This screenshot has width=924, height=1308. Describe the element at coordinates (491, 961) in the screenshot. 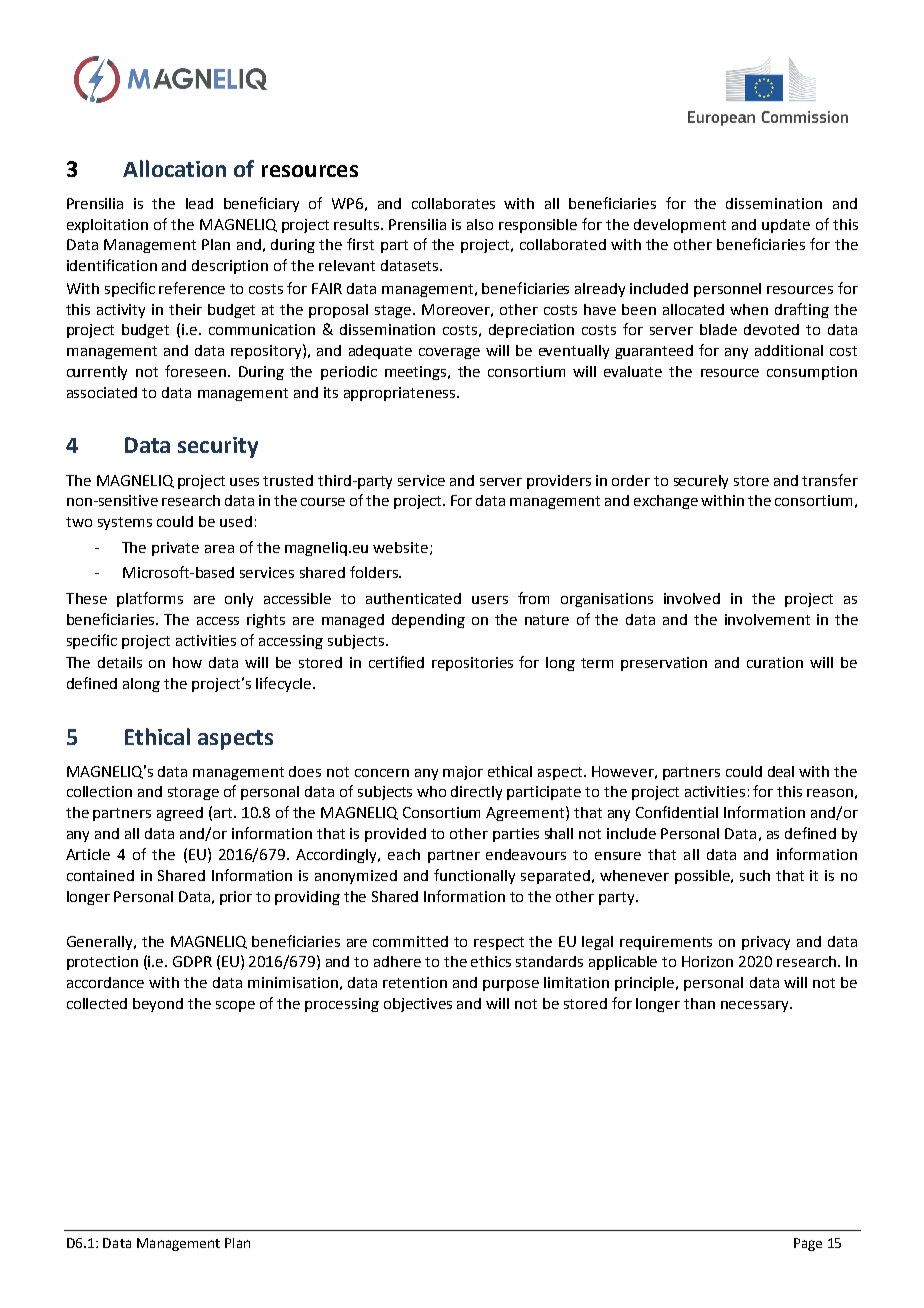

I see `ethics` at that location.
